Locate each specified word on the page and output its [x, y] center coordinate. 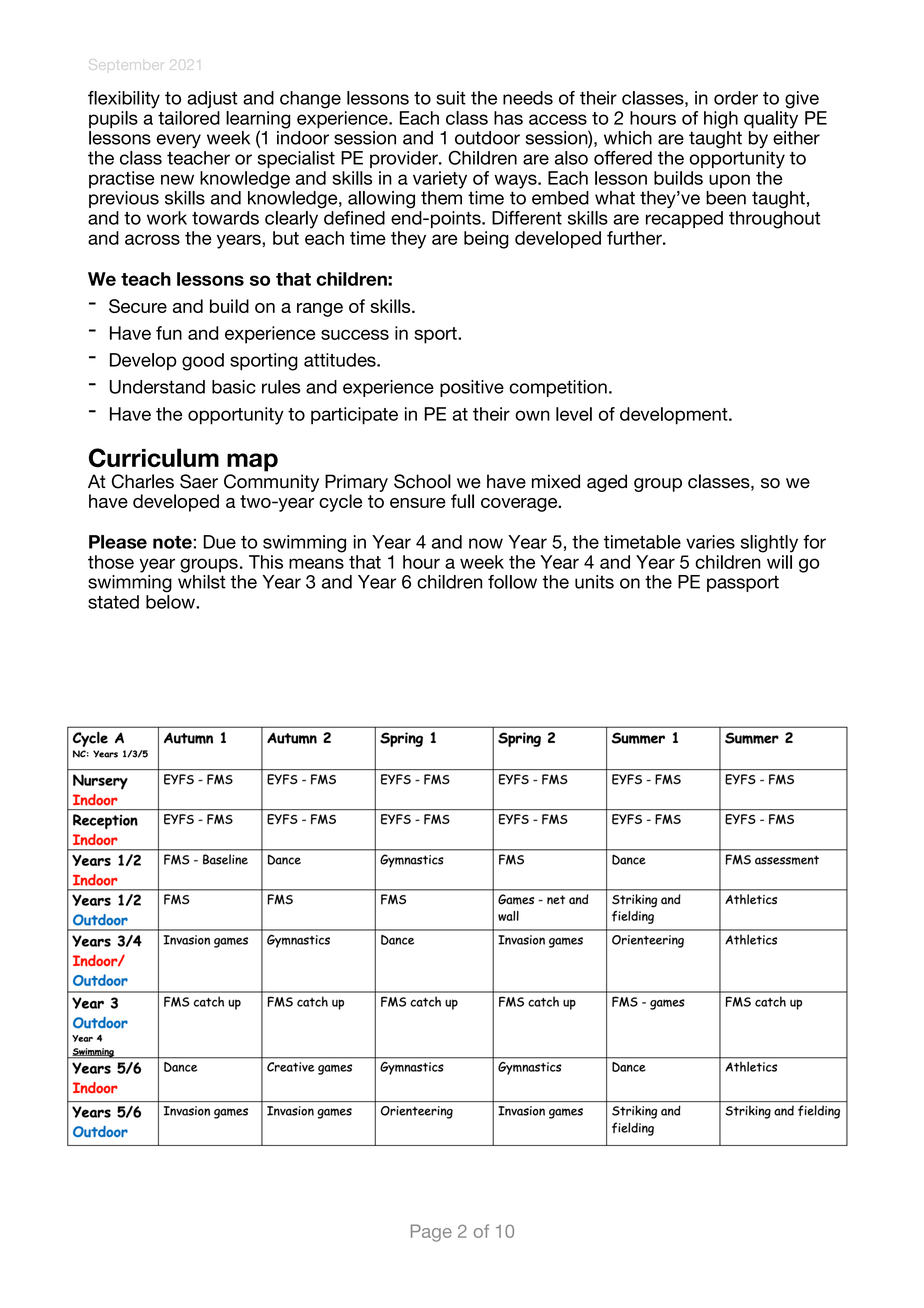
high [721, 120]
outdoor [487, 138]
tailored [189, 118]
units [594, 582]
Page [431, 1233]
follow [512, 582]
